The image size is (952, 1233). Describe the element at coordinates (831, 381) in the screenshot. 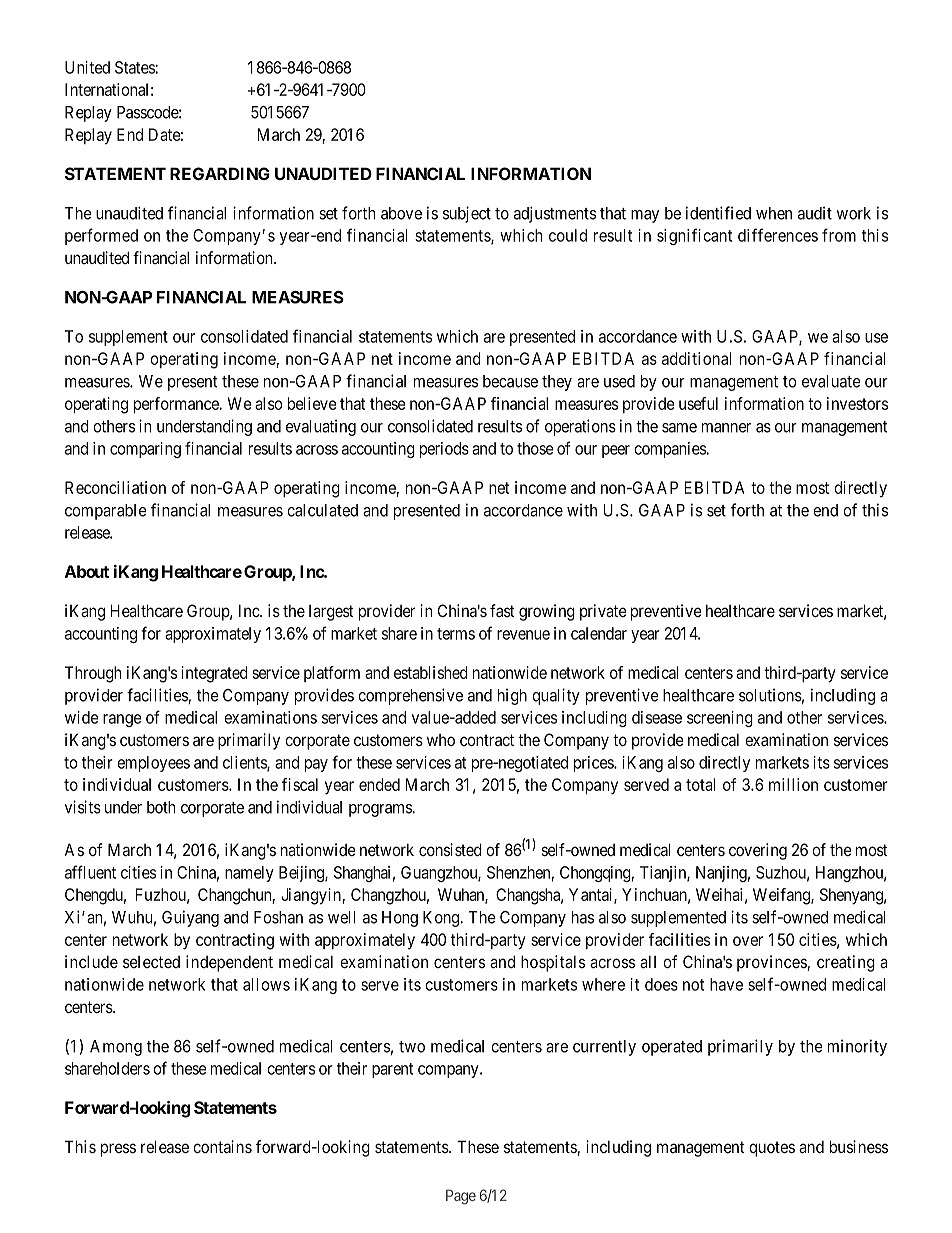

I see `evaluate` at that location.
